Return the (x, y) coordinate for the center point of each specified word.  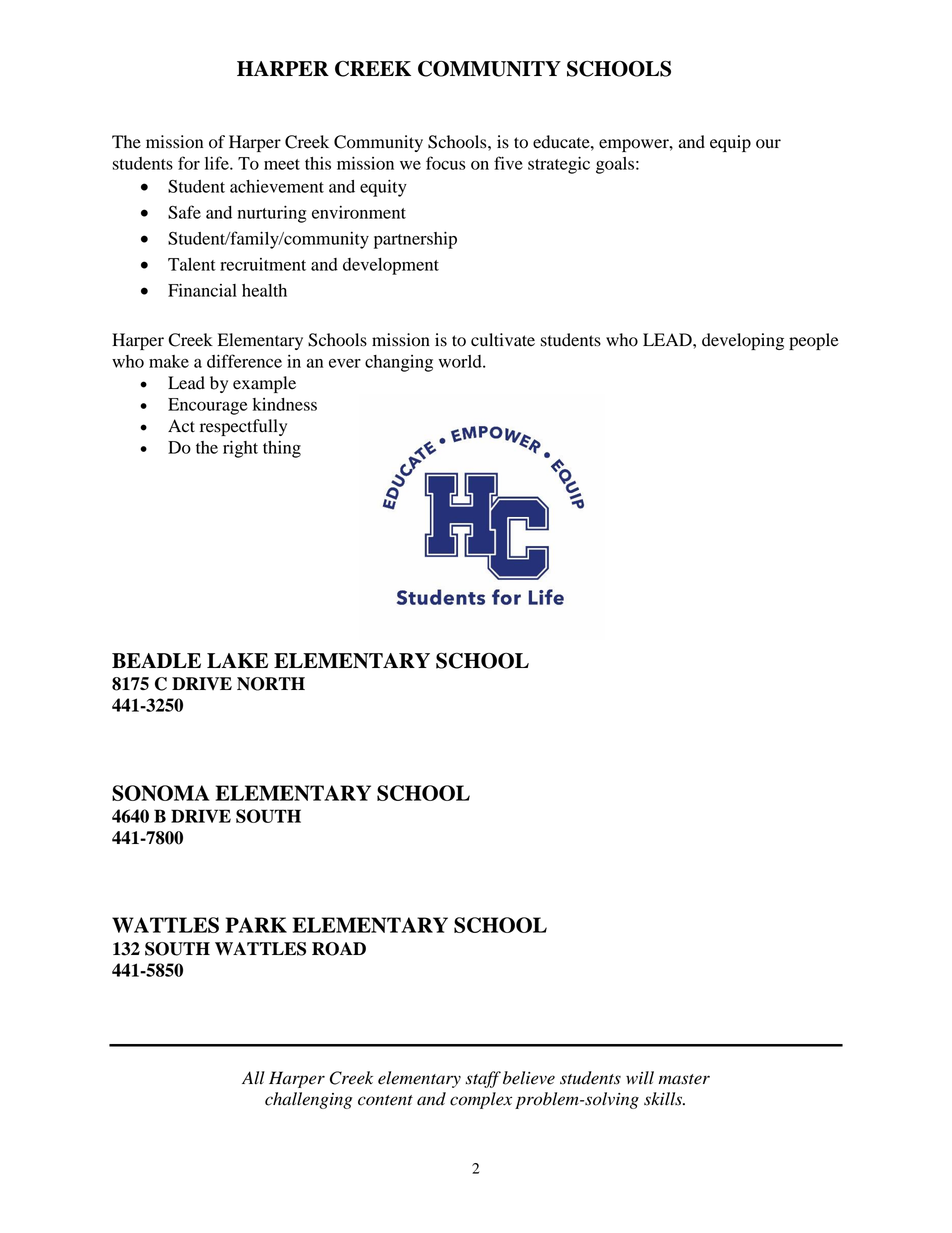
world (461, 361)
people (814, 341)
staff (483, 1079)
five (508, 163)
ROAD (339, 949)
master (684, 1079)
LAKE (237, 660)
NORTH (271, 684)
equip (730, 143)
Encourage (207, 406)
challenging (308, 1100)
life (218, 163)
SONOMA (161, 793)
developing (743, 341)
